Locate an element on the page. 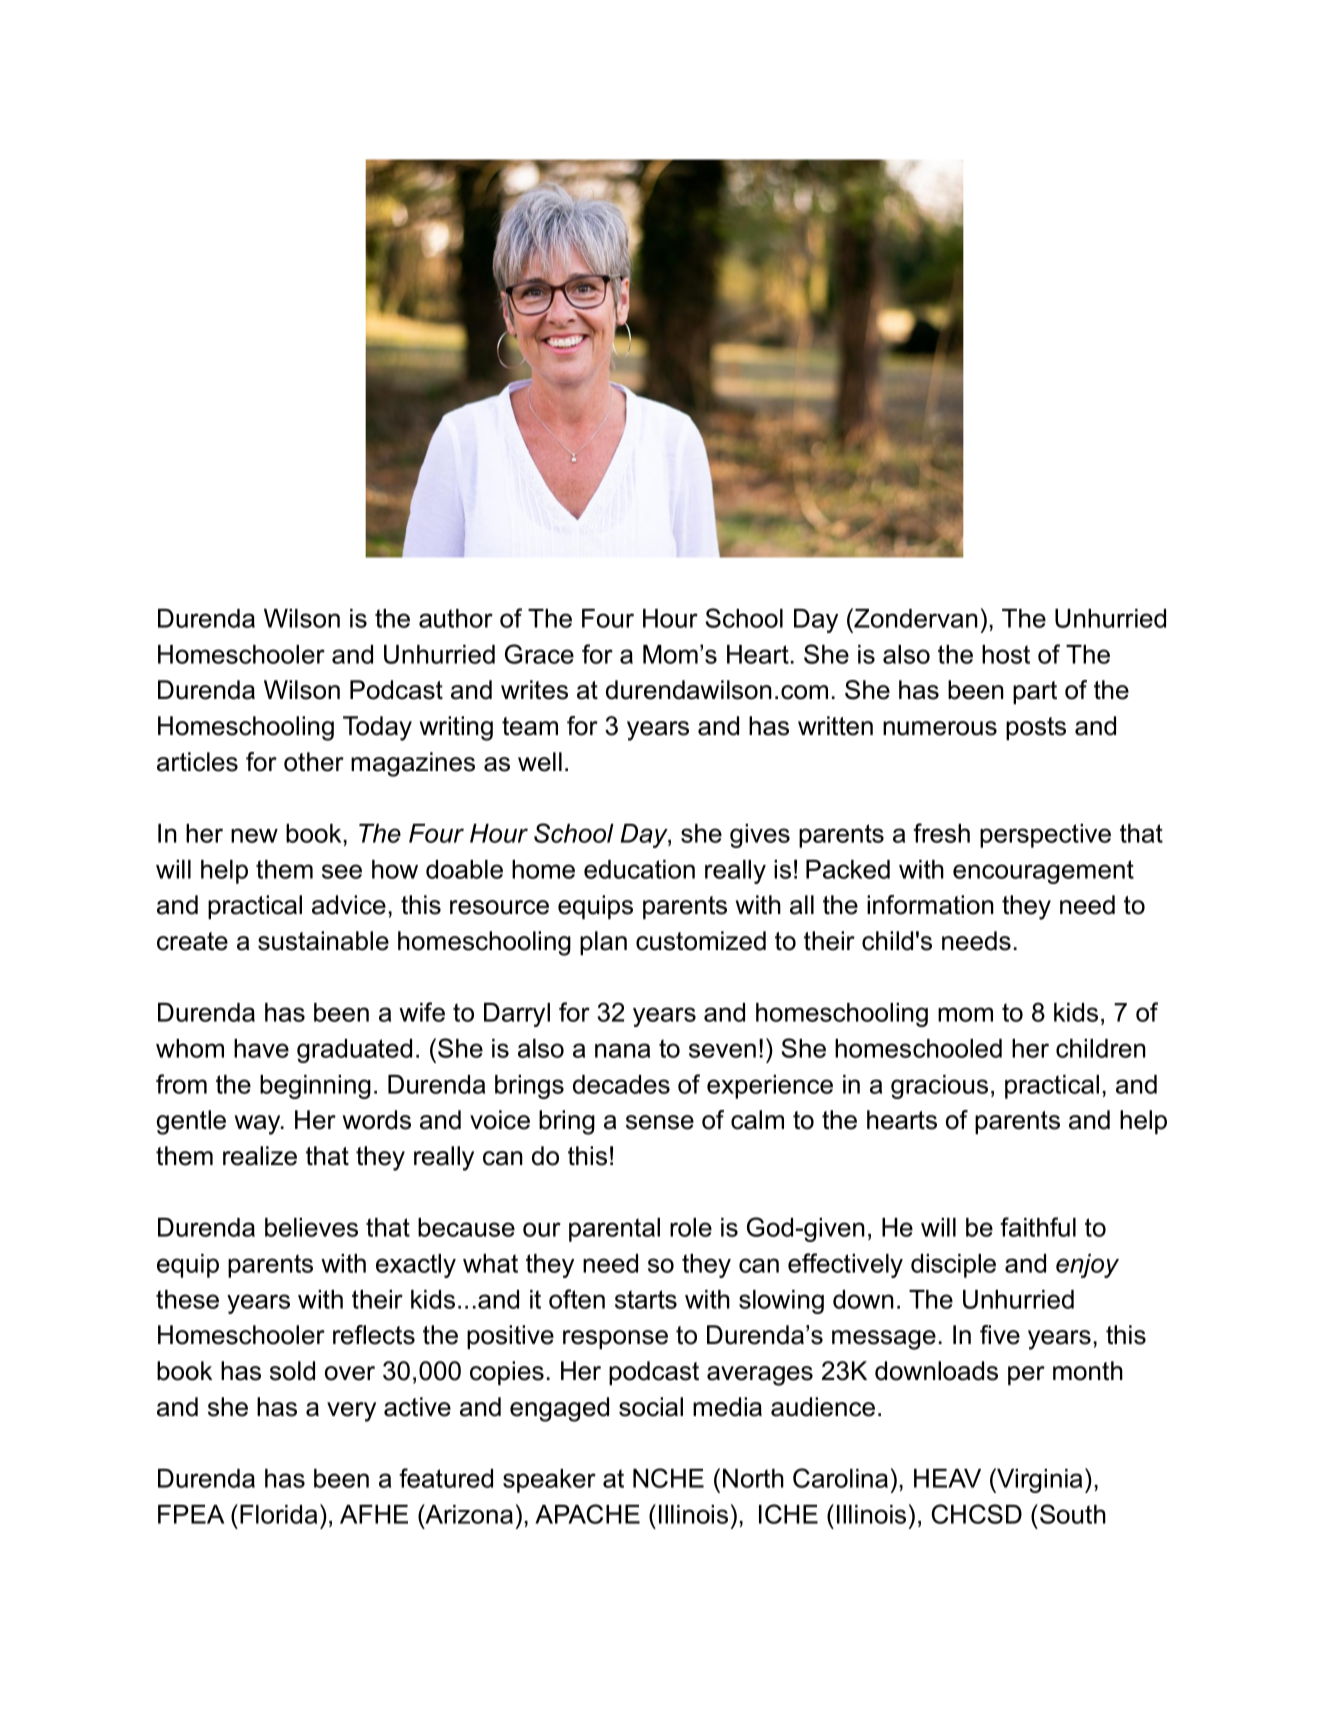 The image size is (1329, 1720). host is located at coordinates (1006, 654).
